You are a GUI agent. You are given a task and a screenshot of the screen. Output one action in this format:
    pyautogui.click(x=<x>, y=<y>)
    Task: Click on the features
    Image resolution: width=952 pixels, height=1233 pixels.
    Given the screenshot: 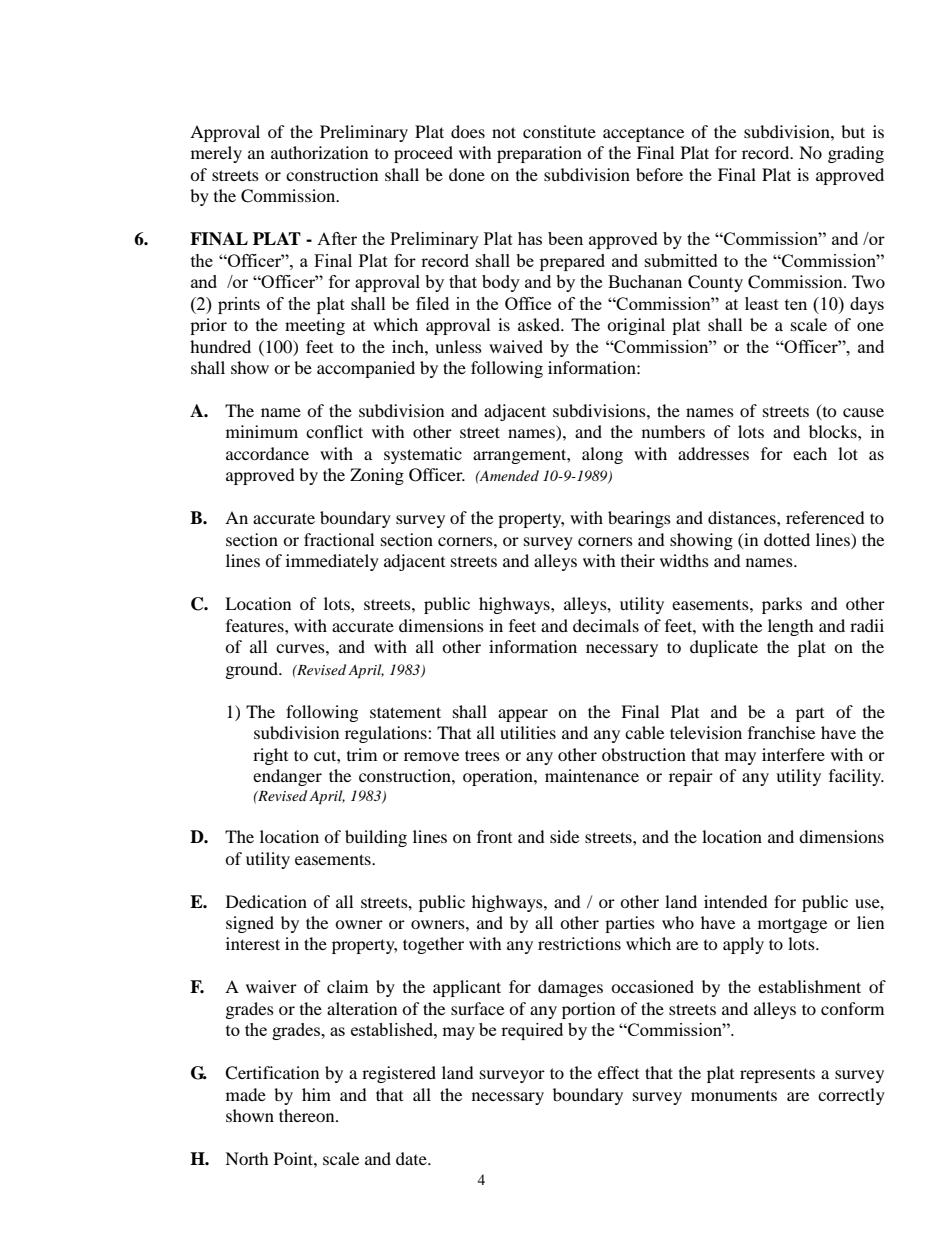 What is the action you would take?
    pyautogui.click(x=256, y=625)
